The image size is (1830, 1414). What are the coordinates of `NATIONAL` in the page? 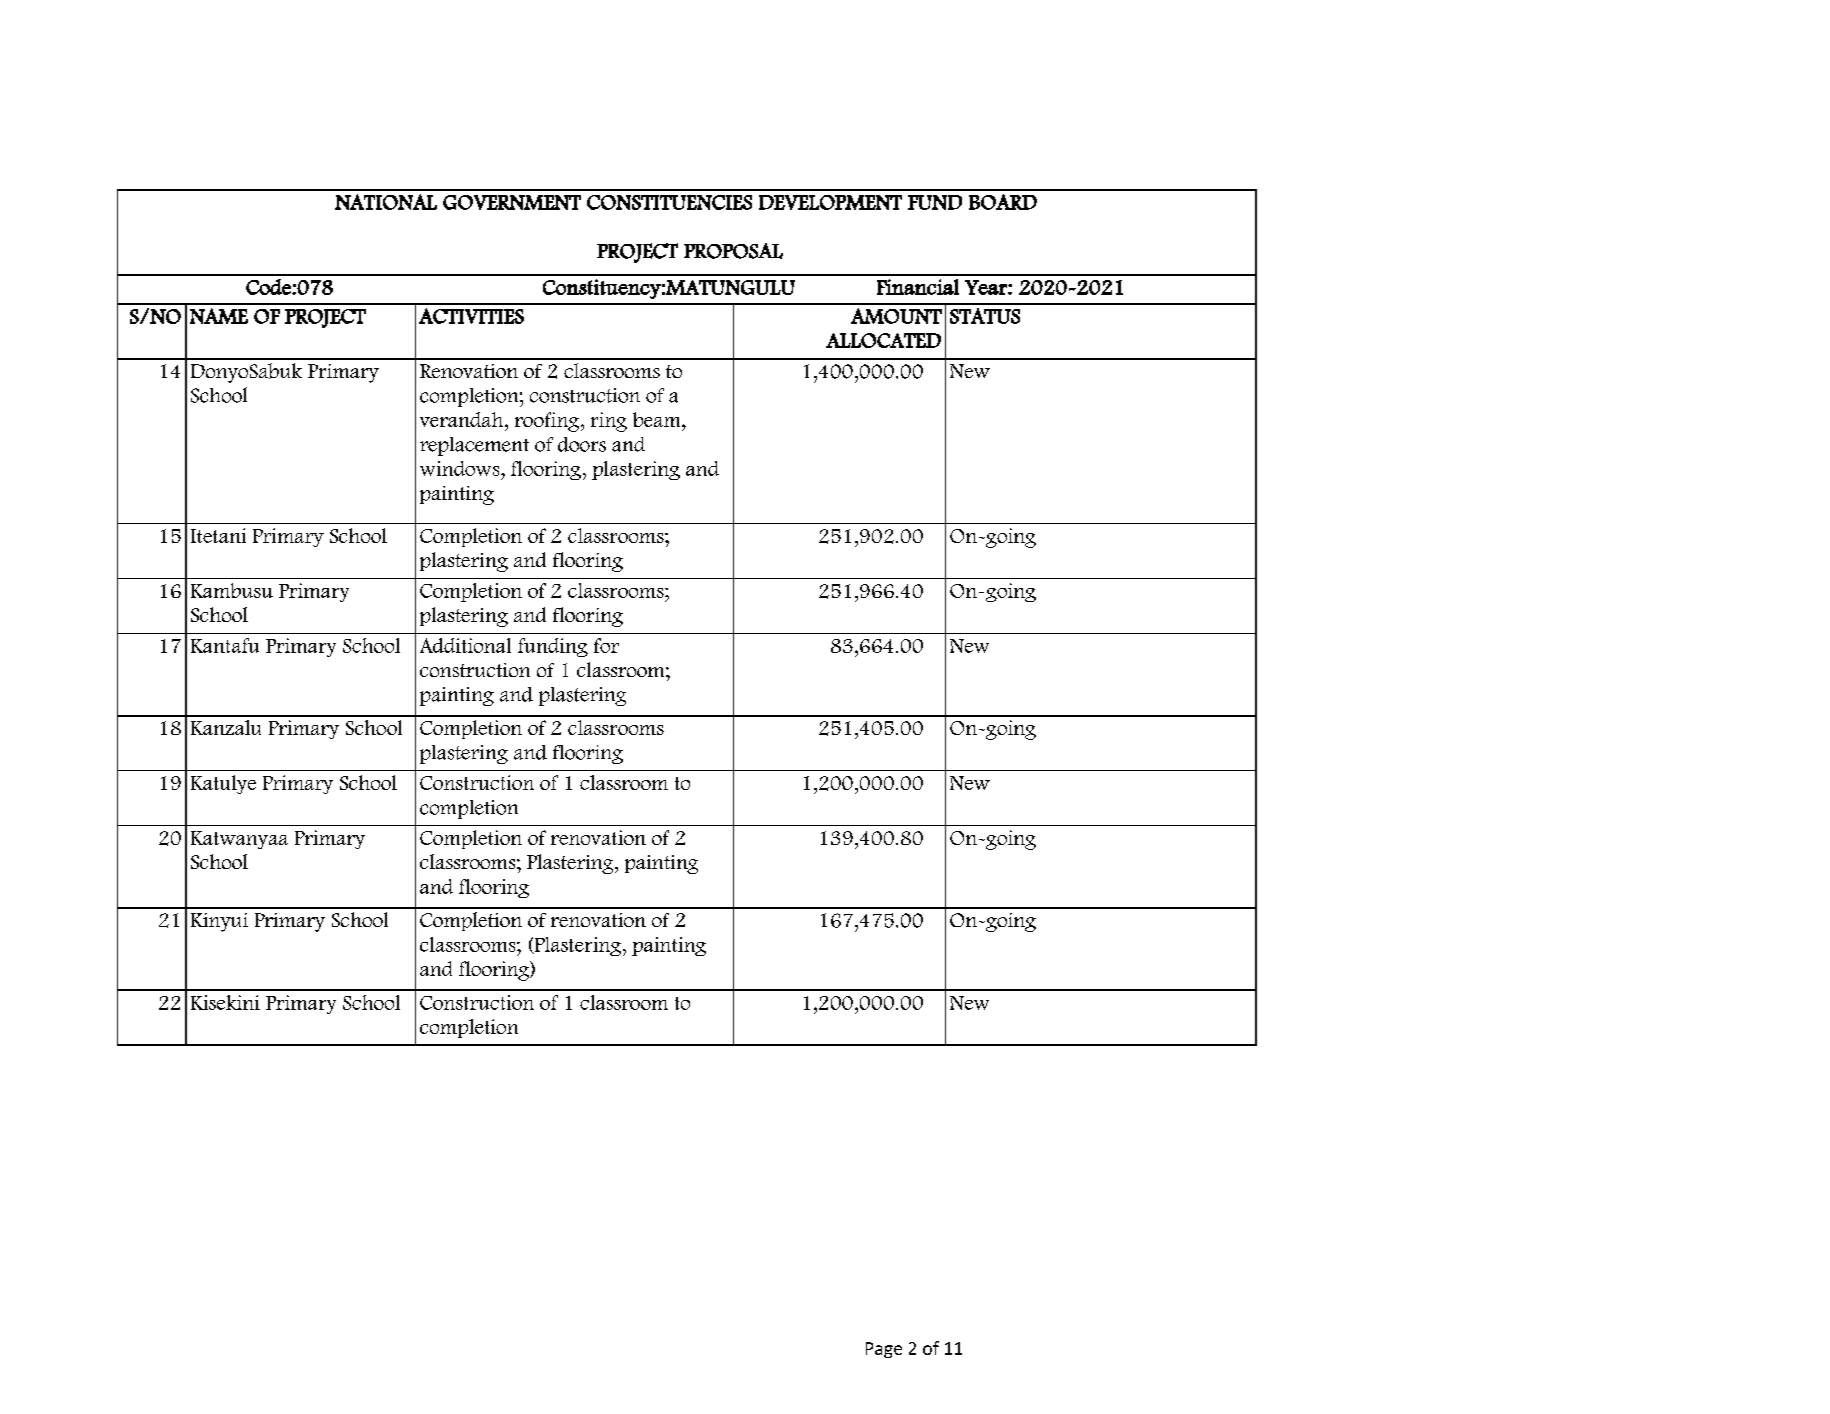 It's located at (386, 202).
